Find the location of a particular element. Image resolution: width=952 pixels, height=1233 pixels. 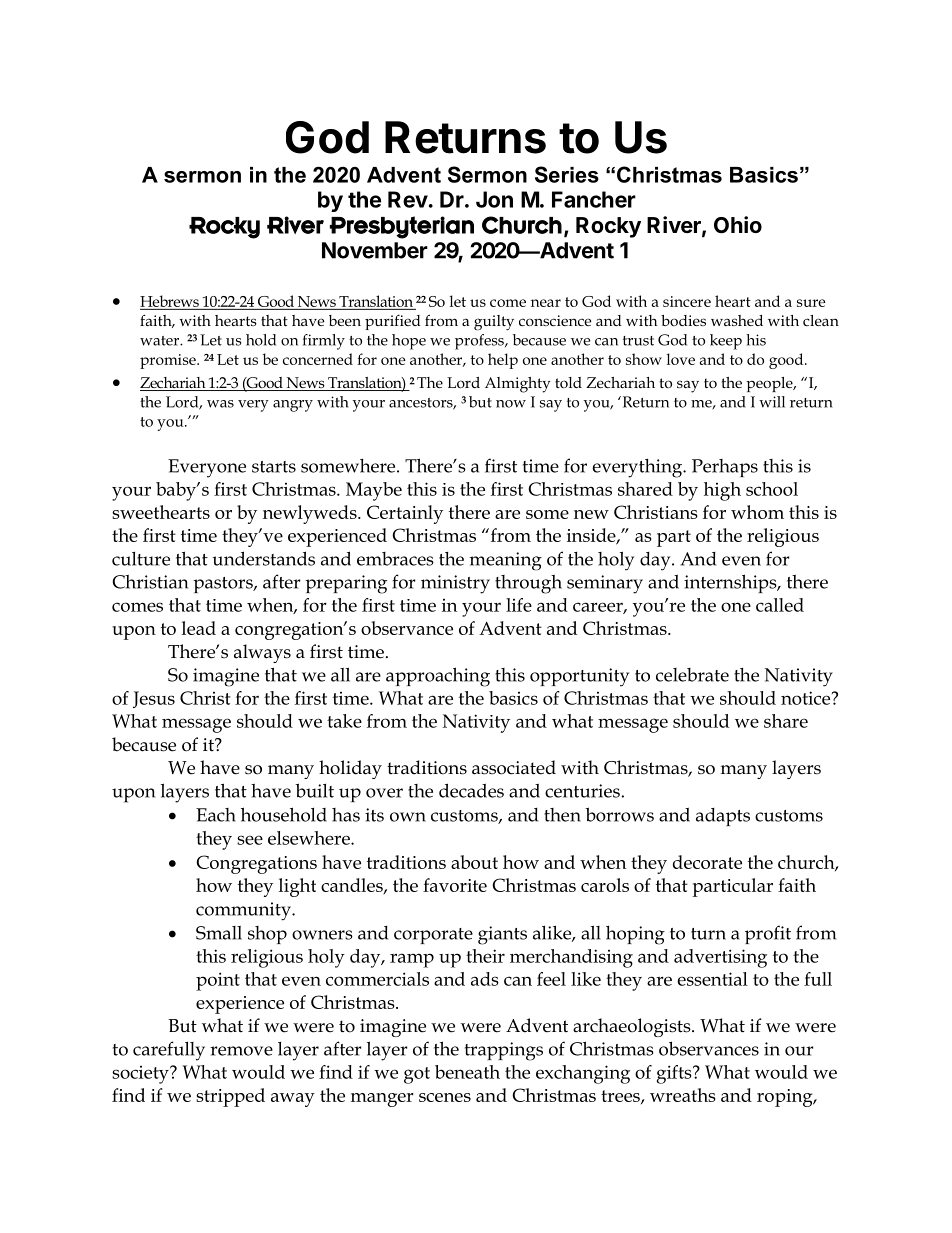

Ohio is located at coordinates (738, 225).
